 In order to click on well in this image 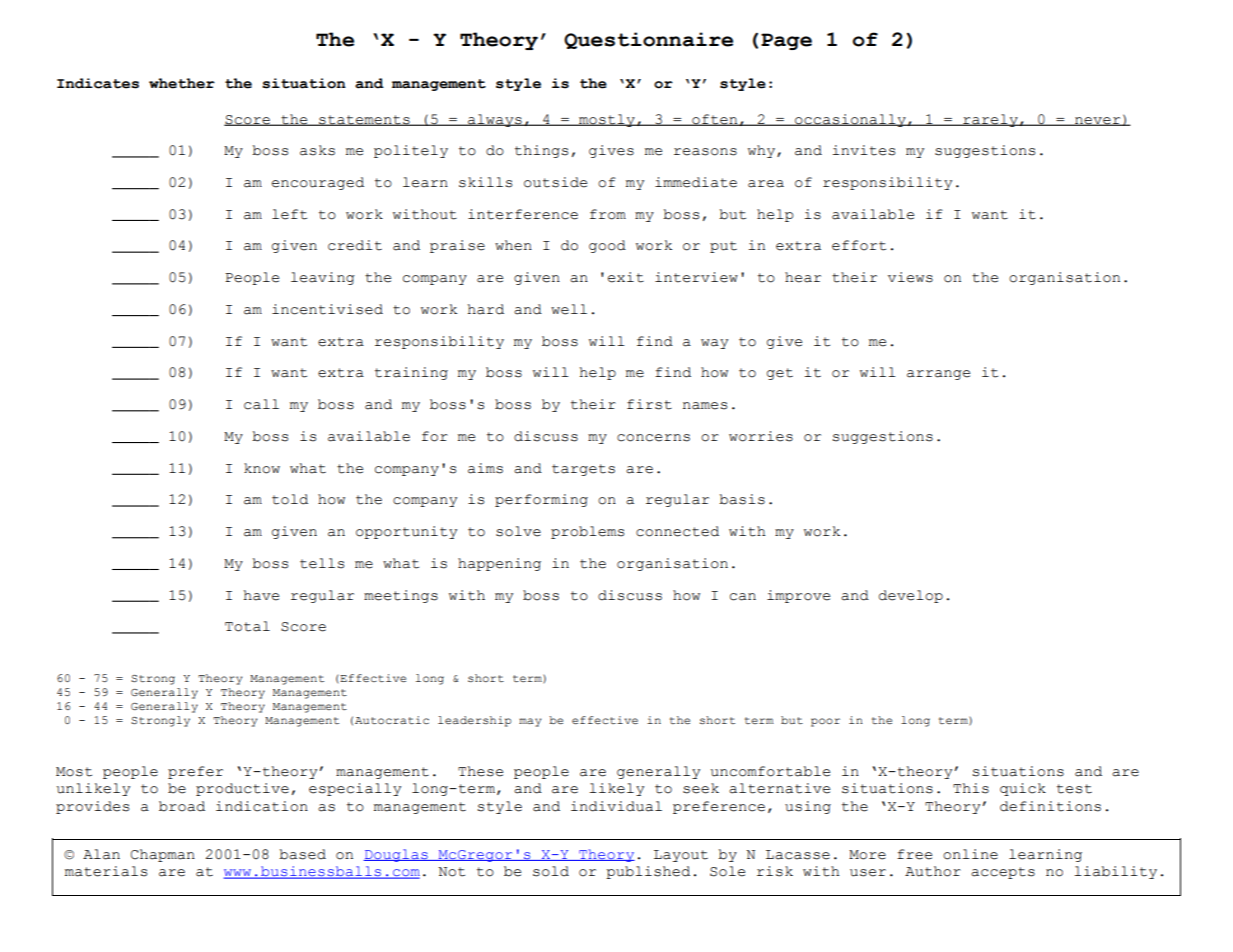, I will do `click(569, 309)`.
